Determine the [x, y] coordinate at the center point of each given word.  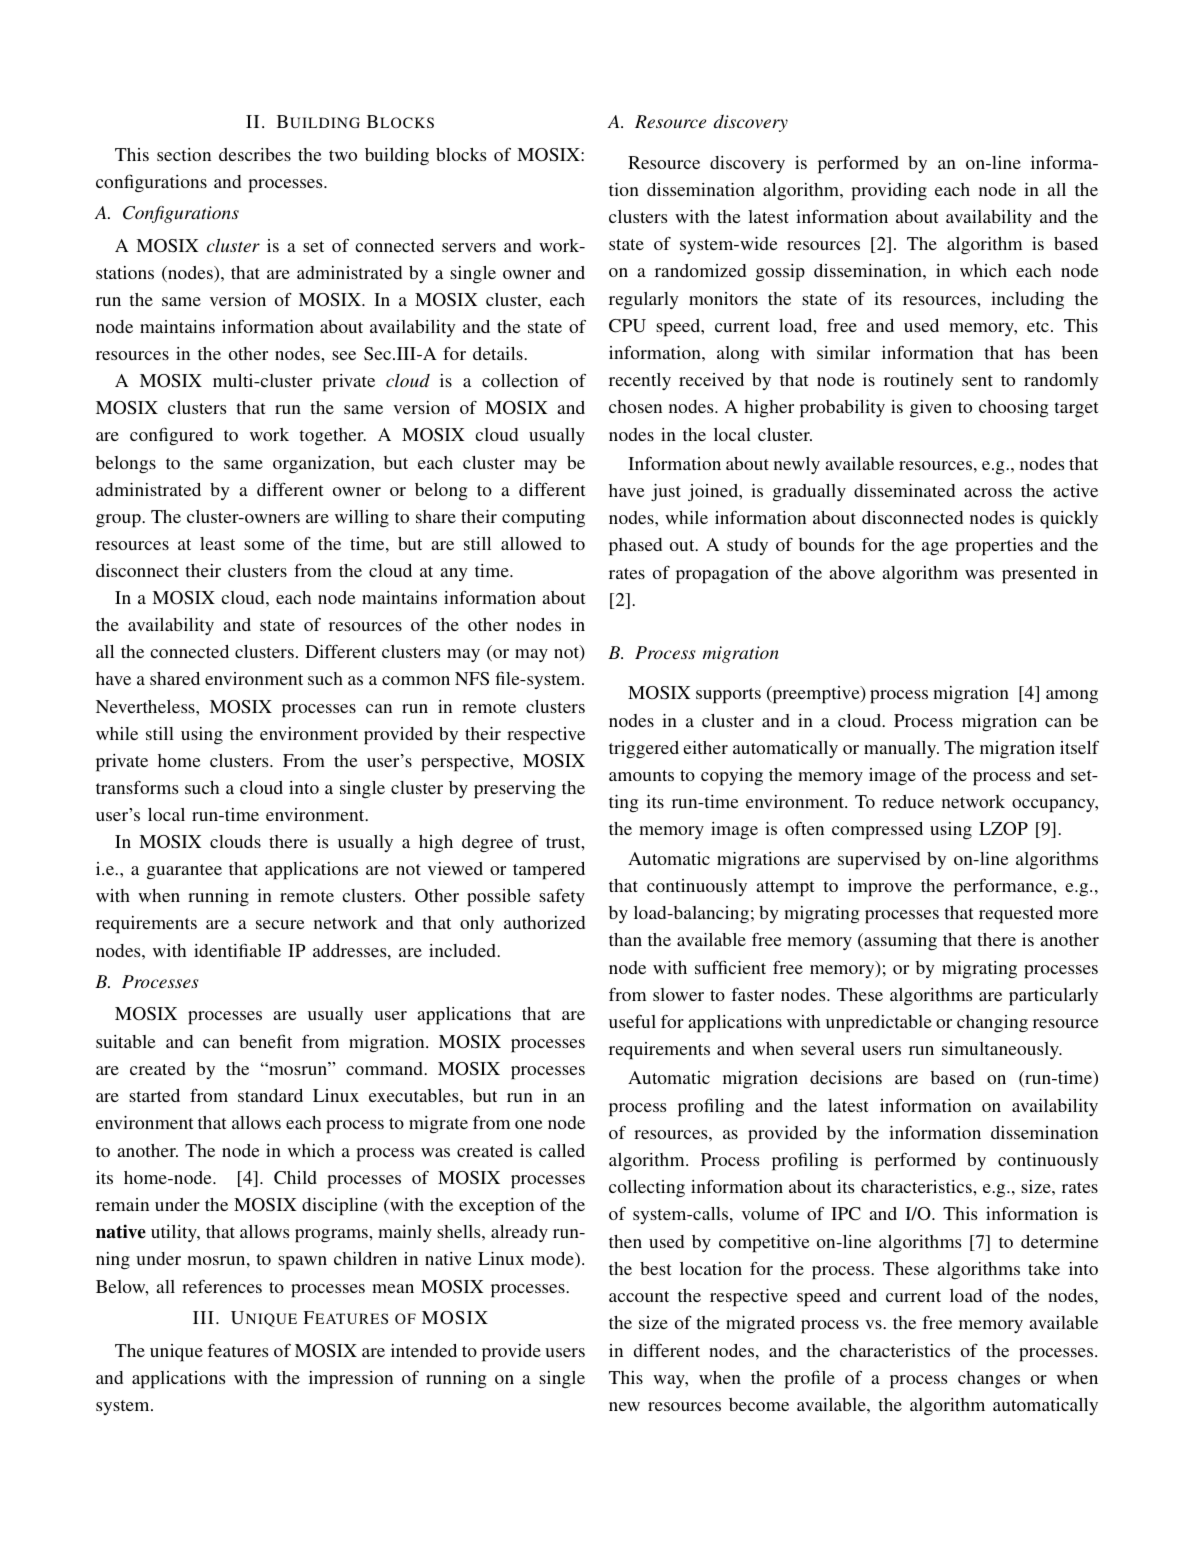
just [666, 492]
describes [255, 154]
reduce [908, 801]
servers [469, 247]
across [988, 492]
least [217, 543]
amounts [641, 775]
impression [351, 1380]
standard [270, 1095]
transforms [137, 787]
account [639, 1296]
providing [889, 192]
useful [632, 1021]
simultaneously [1001, 1050]
